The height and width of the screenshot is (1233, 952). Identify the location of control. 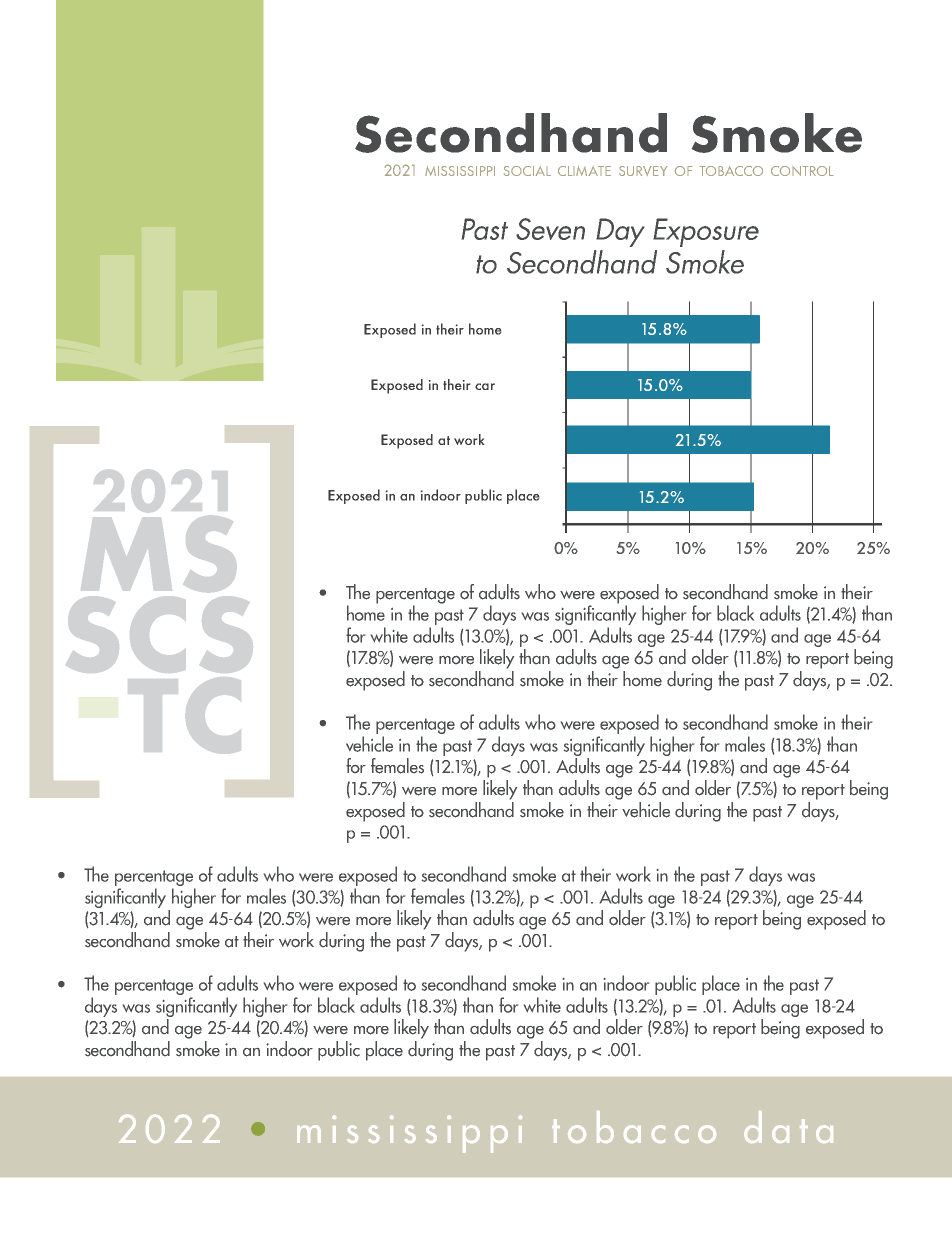
(802, 171).
